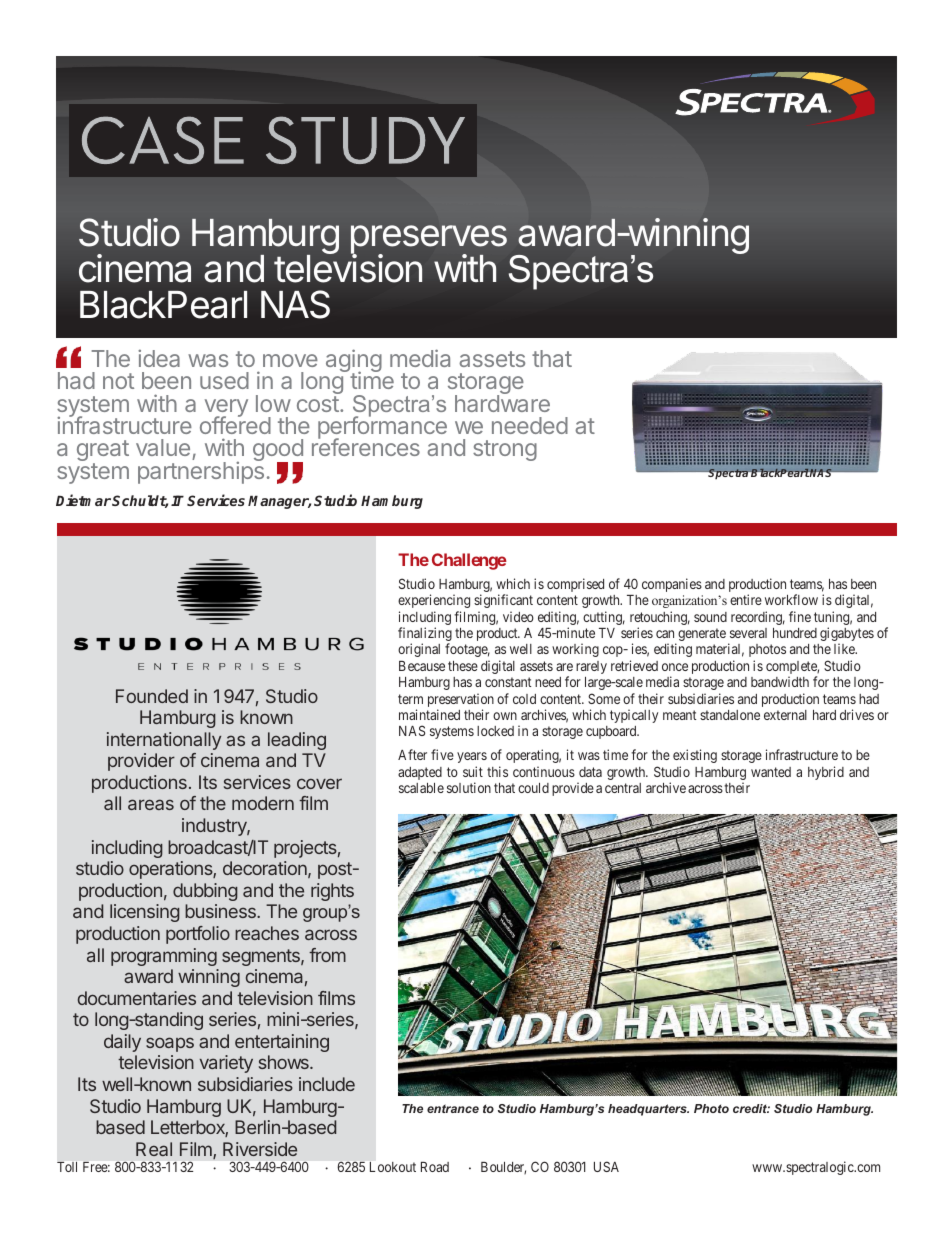  Describe the element at coordinates (453, 1108) in the screenshot. I see `entrance` at that location.
